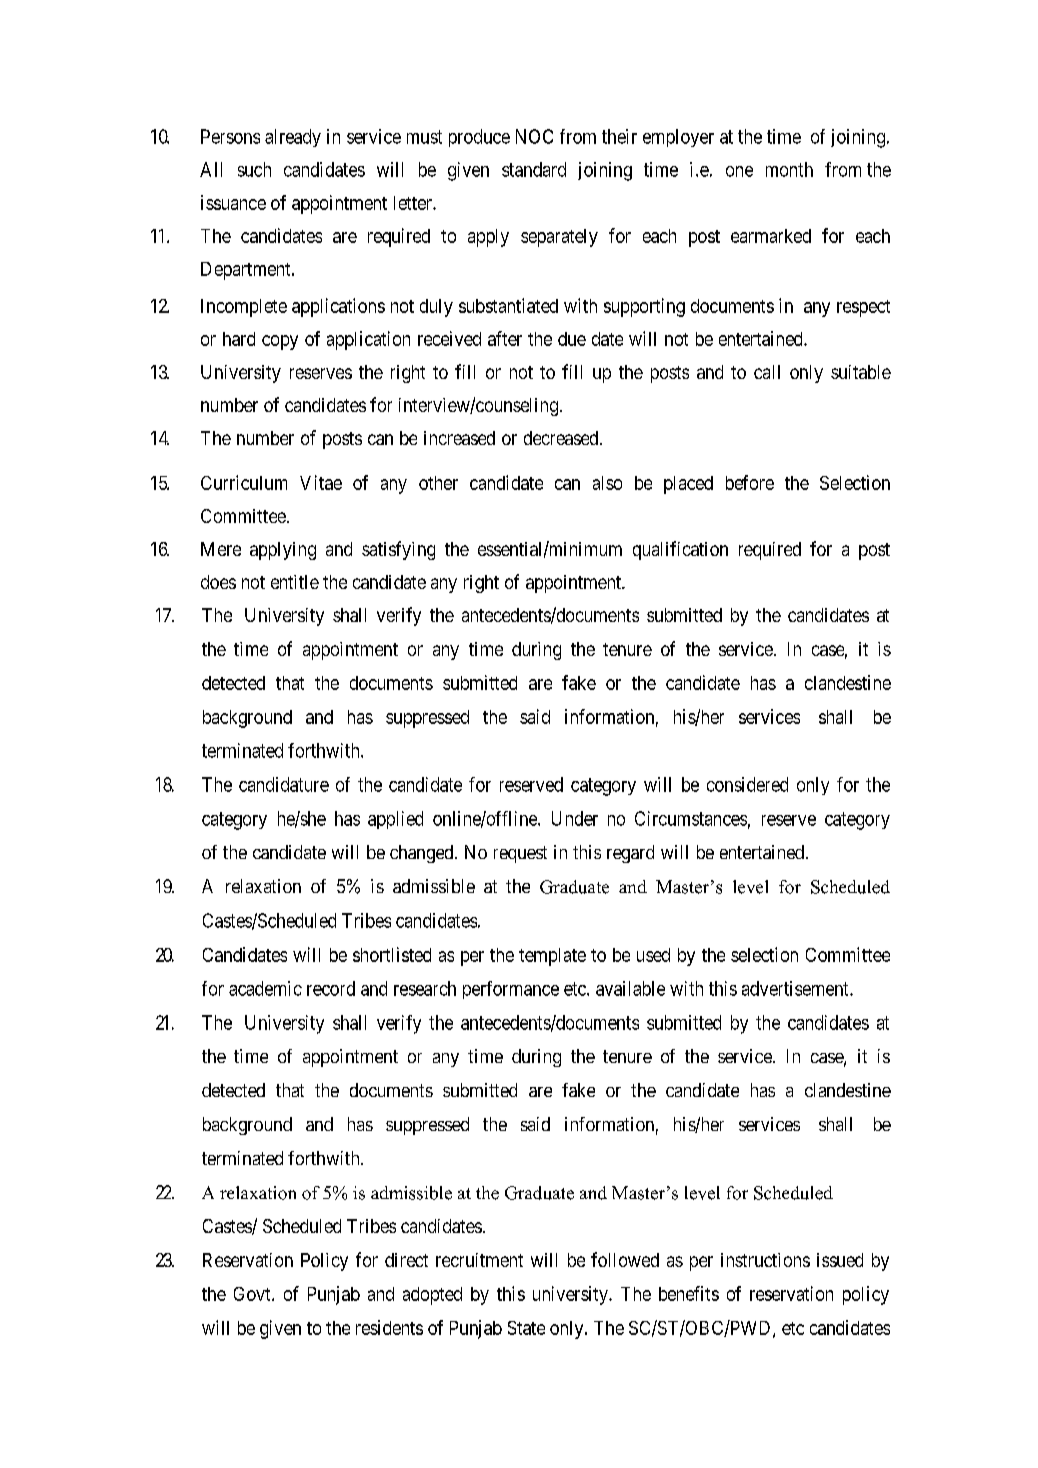  What do you see at coordinates (552, 957) in the screenshot?
I see `template` at bounding box center [552, 957].
